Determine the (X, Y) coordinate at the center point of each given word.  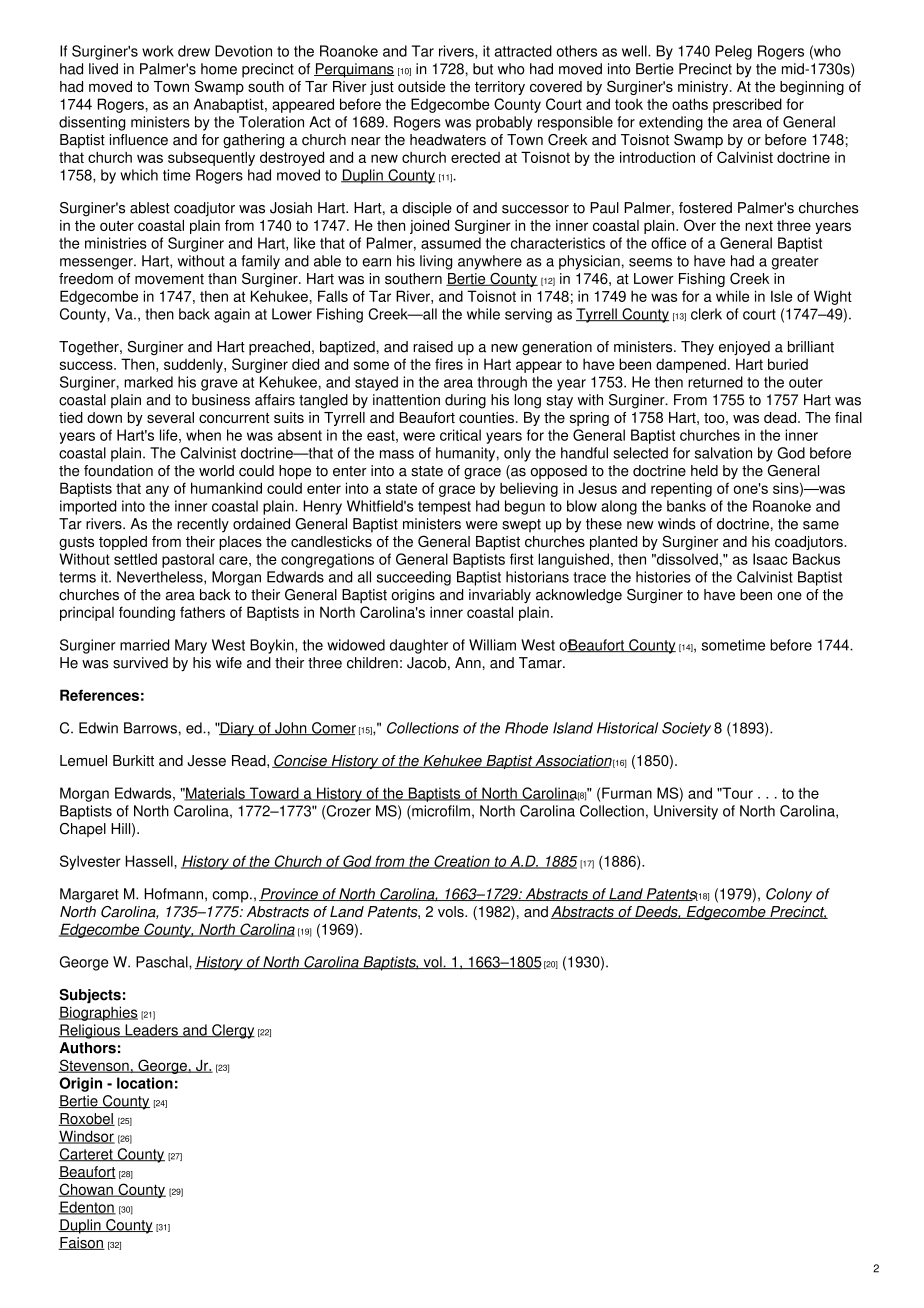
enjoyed (744, 348)
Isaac (770, 559)
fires (449, 364)
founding (147, 613)
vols (452, 912)
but (483, 69)
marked (148, 382)
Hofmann (173, 894)
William (492, 645)
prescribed (747, 105)
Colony (789, 895)
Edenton (87, 1208)
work (158, 51)
